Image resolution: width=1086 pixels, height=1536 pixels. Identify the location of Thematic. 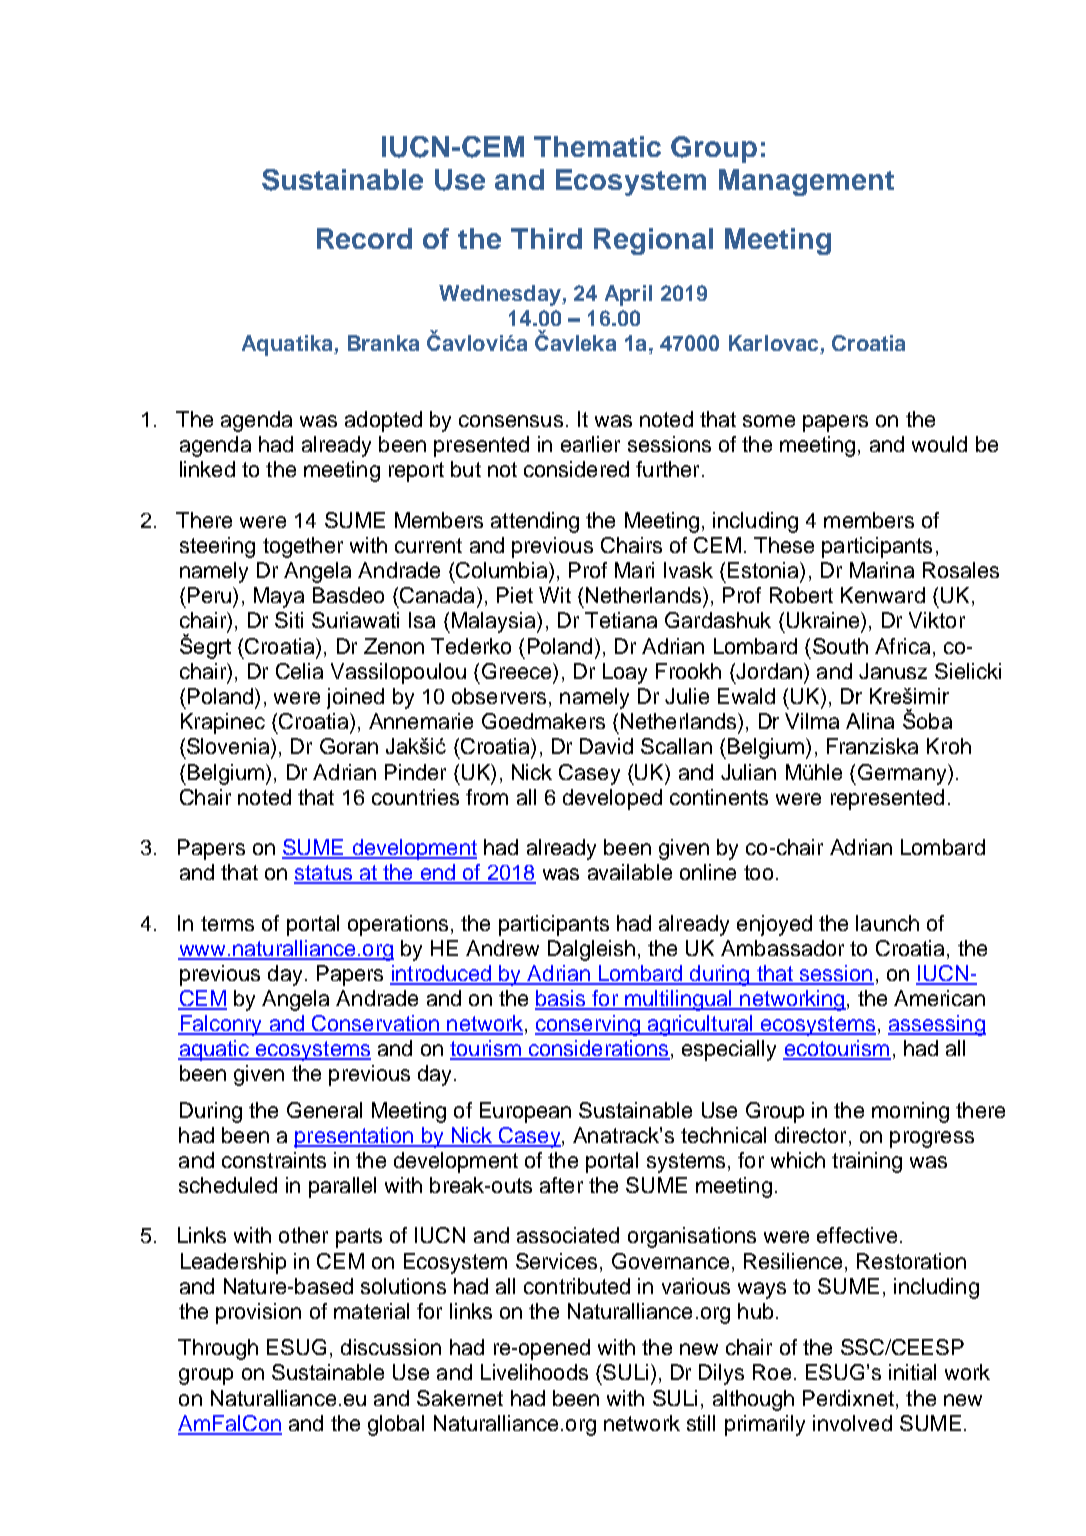
(597, 146).
